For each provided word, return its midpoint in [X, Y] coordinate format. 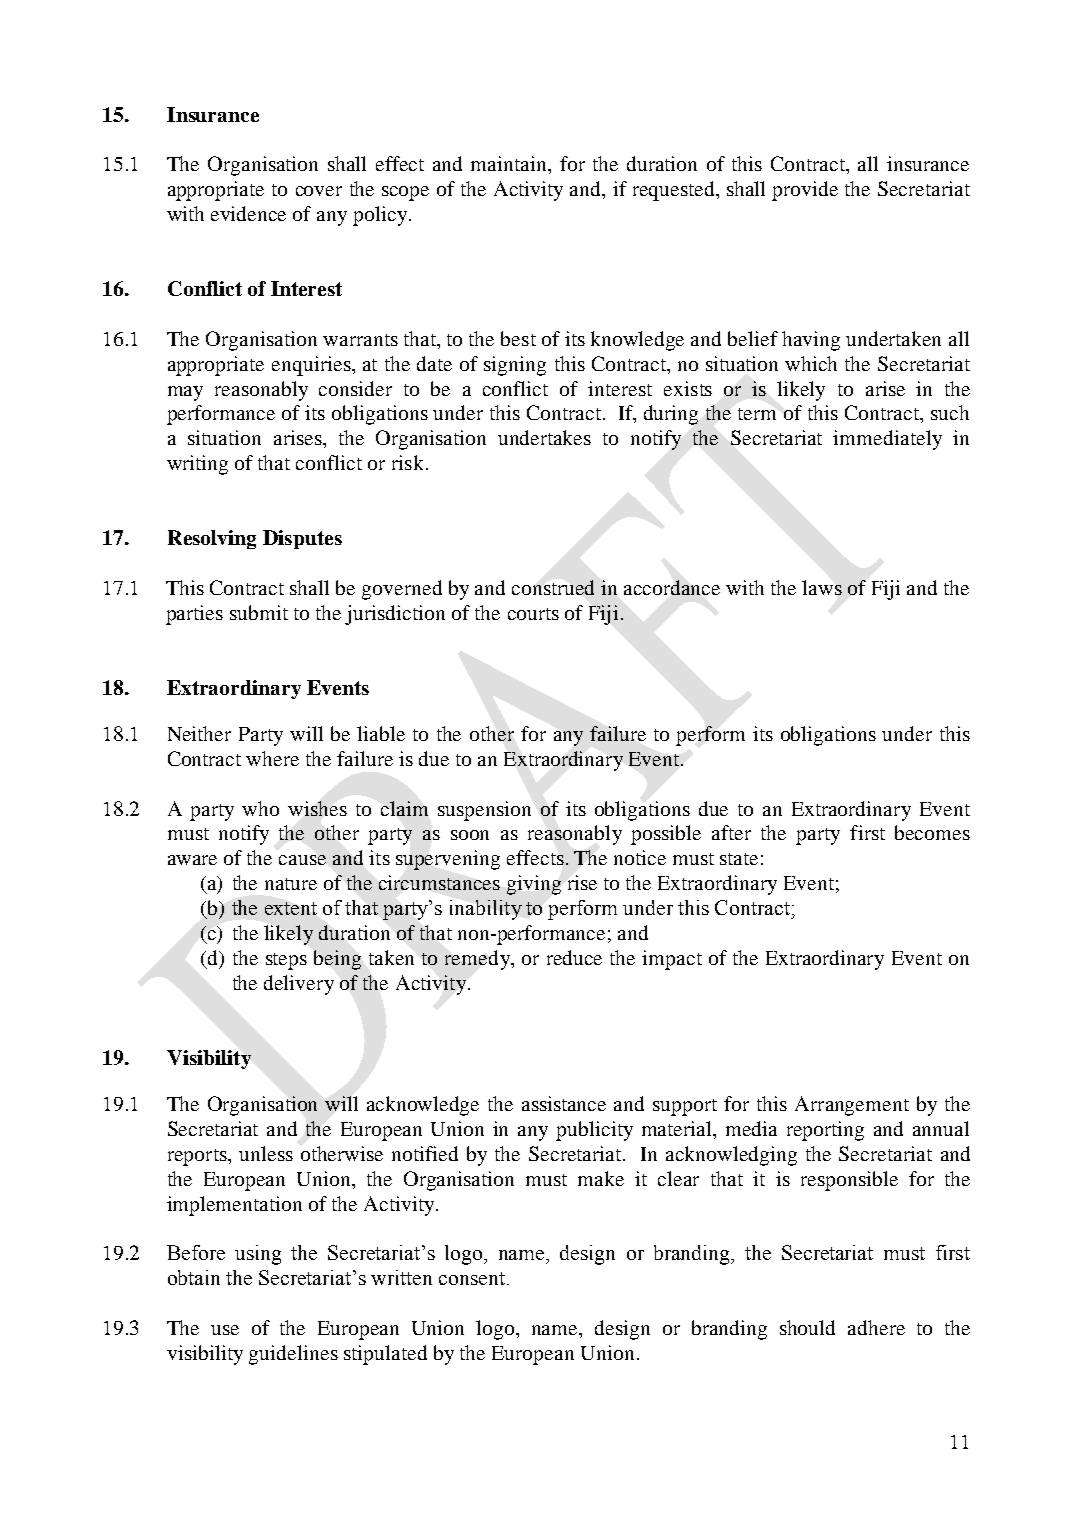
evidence [248, 213]
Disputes [302, 539]
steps [286, 961]
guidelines [293, 1355]
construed [553, 587]
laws [822, 587]
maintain [510, 163]
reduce [574, 957]
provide [805, 191]
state [739, 859]
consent [472, 1278]
